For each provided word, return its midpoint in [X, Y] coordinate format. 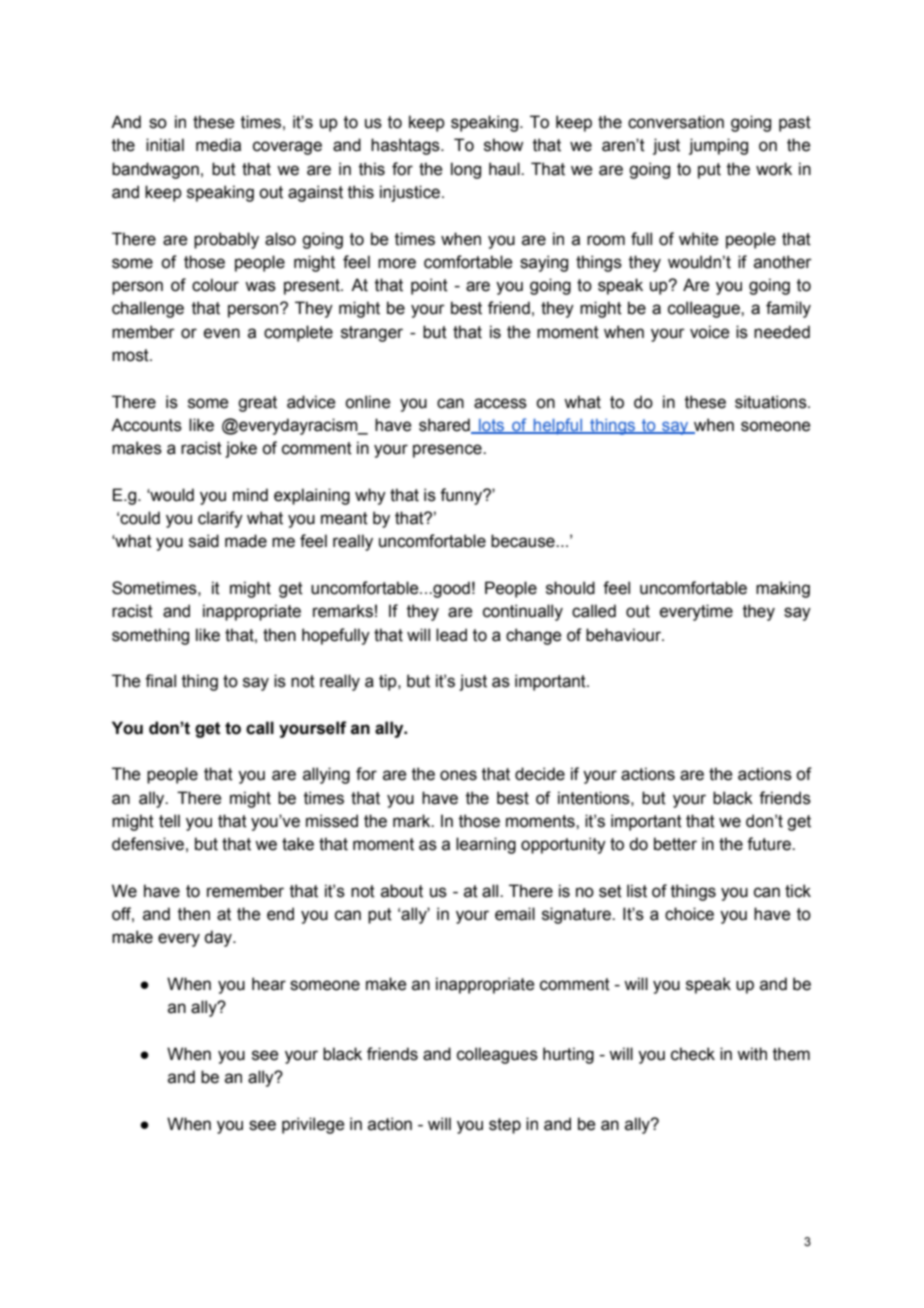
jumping [718, 146]
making [783, 589]
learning [486, 845]
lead [451, 635]
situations [772, 402]
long [466, 170]
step [505, 1126]
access [500, 403]
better [675, 844]
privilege [313, 1125]
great [257, 404]
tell [169, 821]
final [160, 681]
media [218, 145]
